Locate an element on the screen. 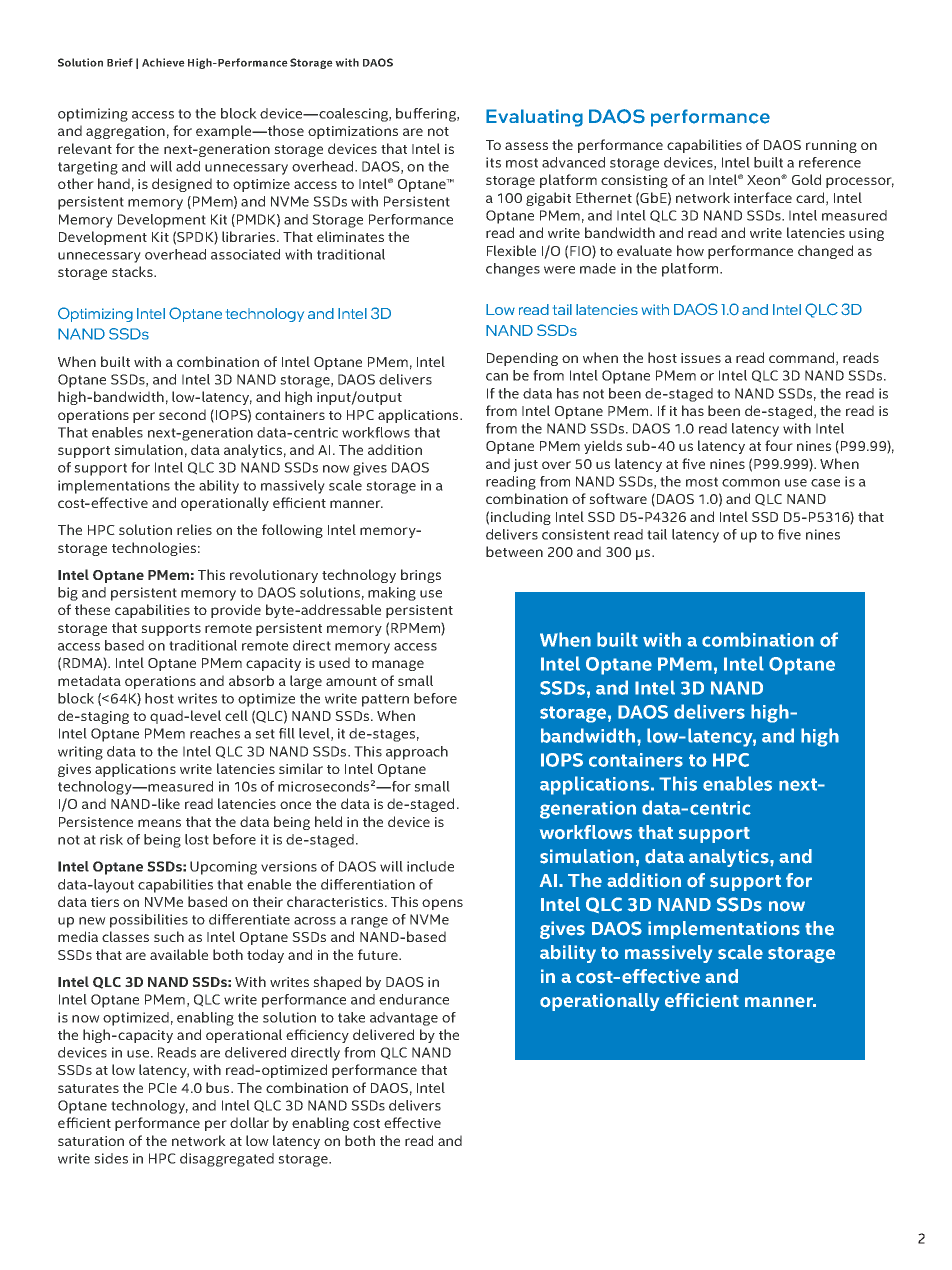 The image size is (952, 1270). brings is located at coordinates (421, 576).
